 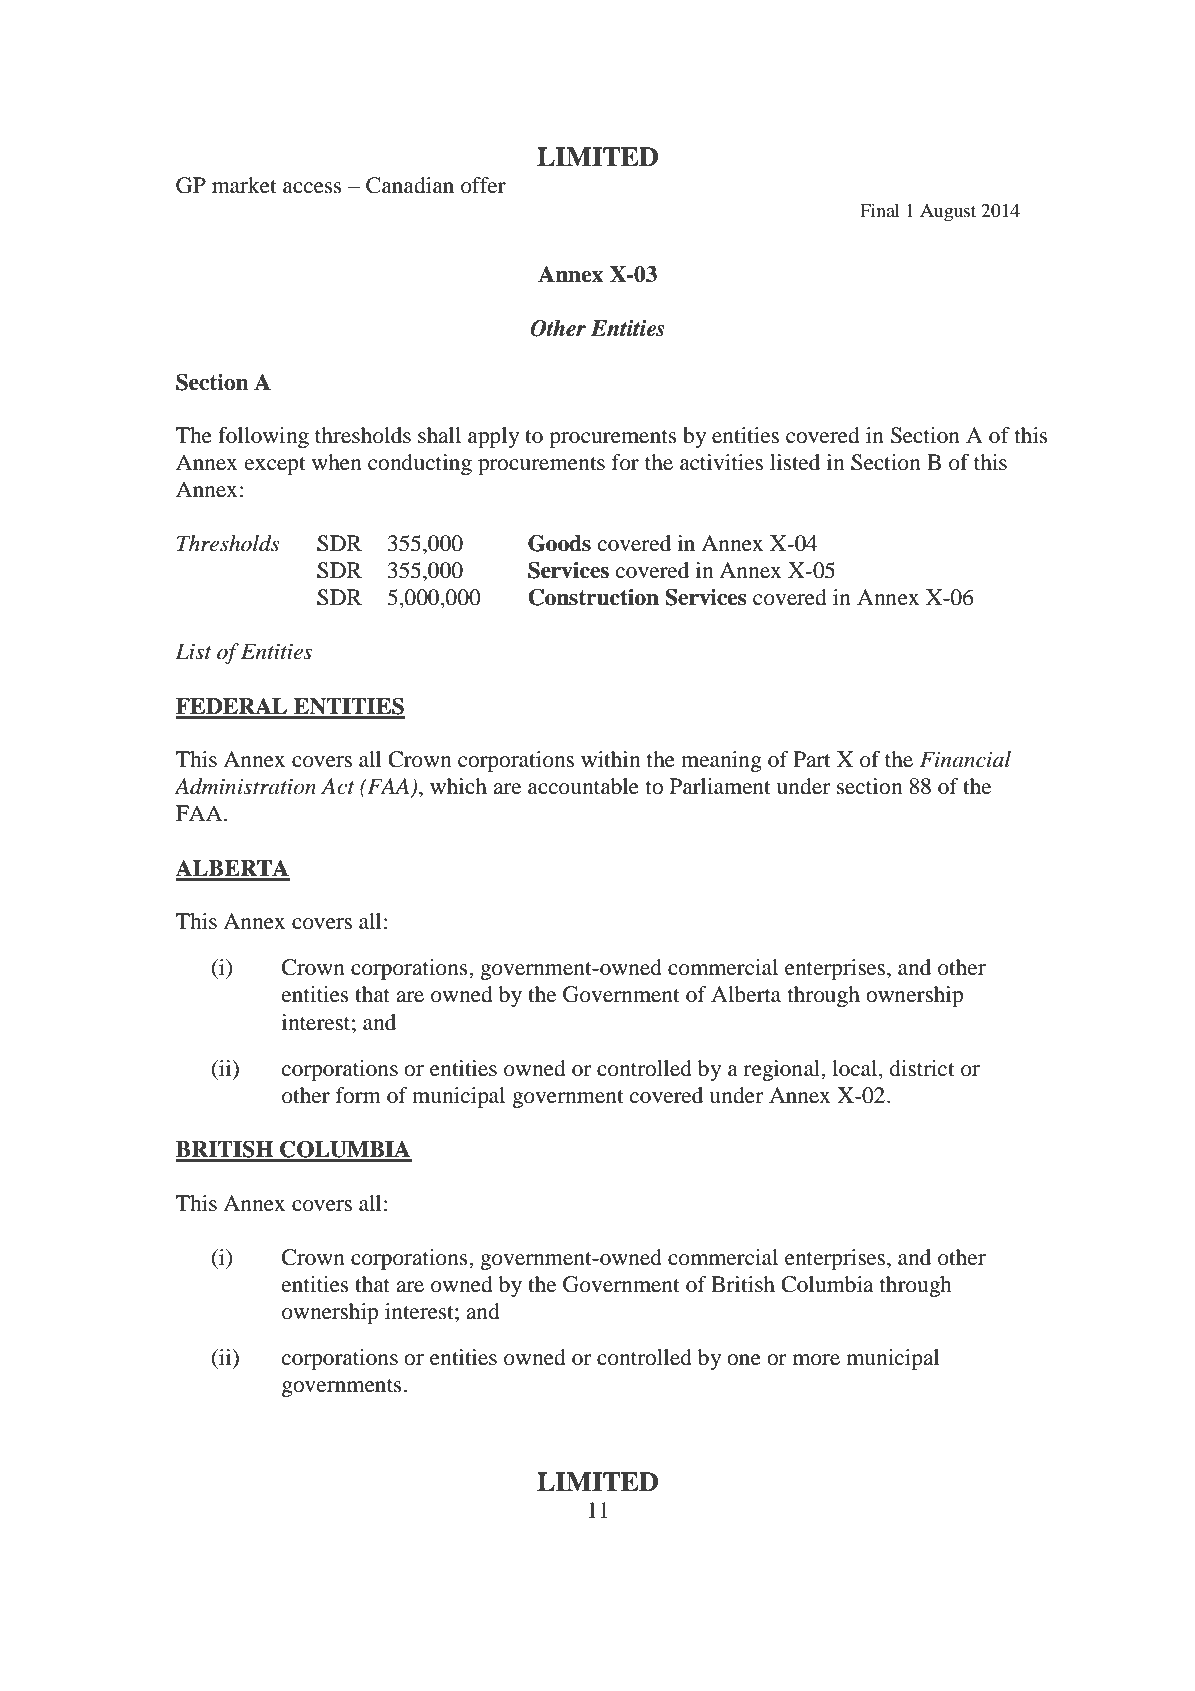 I want to click on Construction, so click(x=593, y=597).
